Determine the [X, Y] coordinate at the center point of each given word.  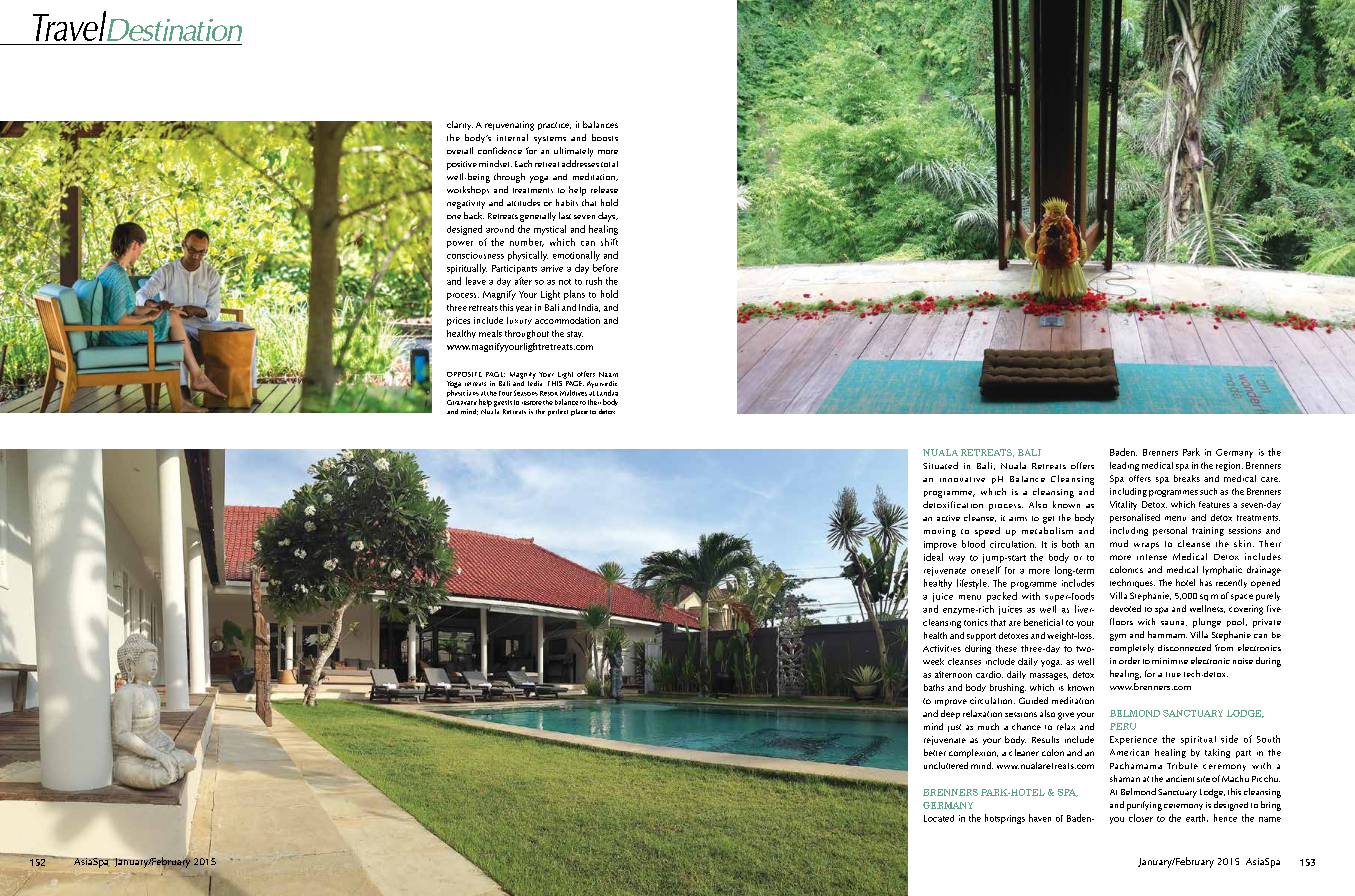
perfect [558, 412]
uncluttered [946, 765]
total [609, 164]
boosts [605, 137]
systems [550, 140]
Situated [940, 465]
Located [939, 818]
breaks [1187, 478]
